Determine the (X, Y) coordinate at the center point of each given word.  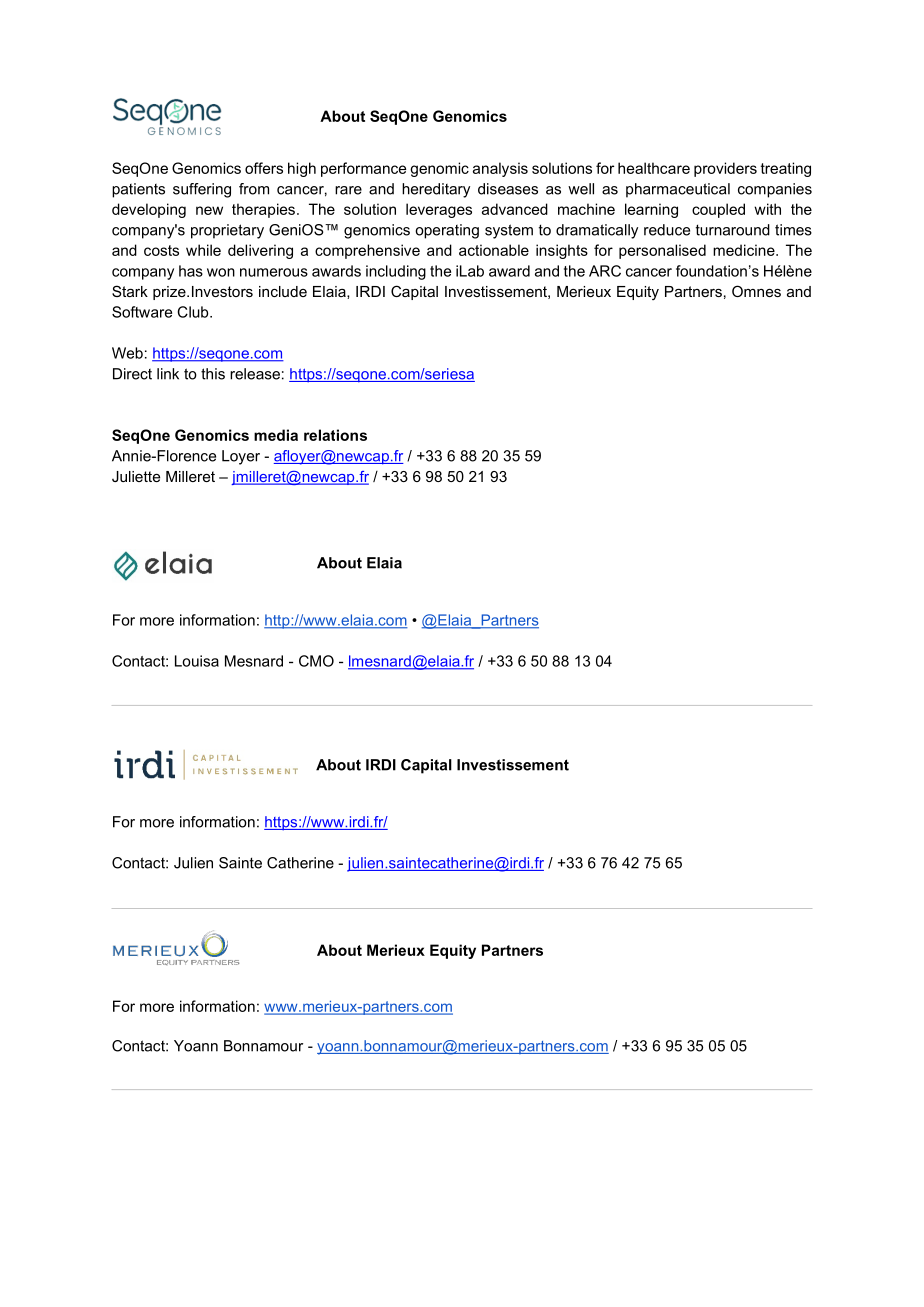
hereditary (436, 190)
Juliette (136, 476)
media (276, 435)
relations (335, 435)
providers (725, 169)
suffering (202, 190)
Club (194, 312)
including (396, 272)
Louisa (197, 661)
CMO (316, 661)
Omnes (756, 291)
